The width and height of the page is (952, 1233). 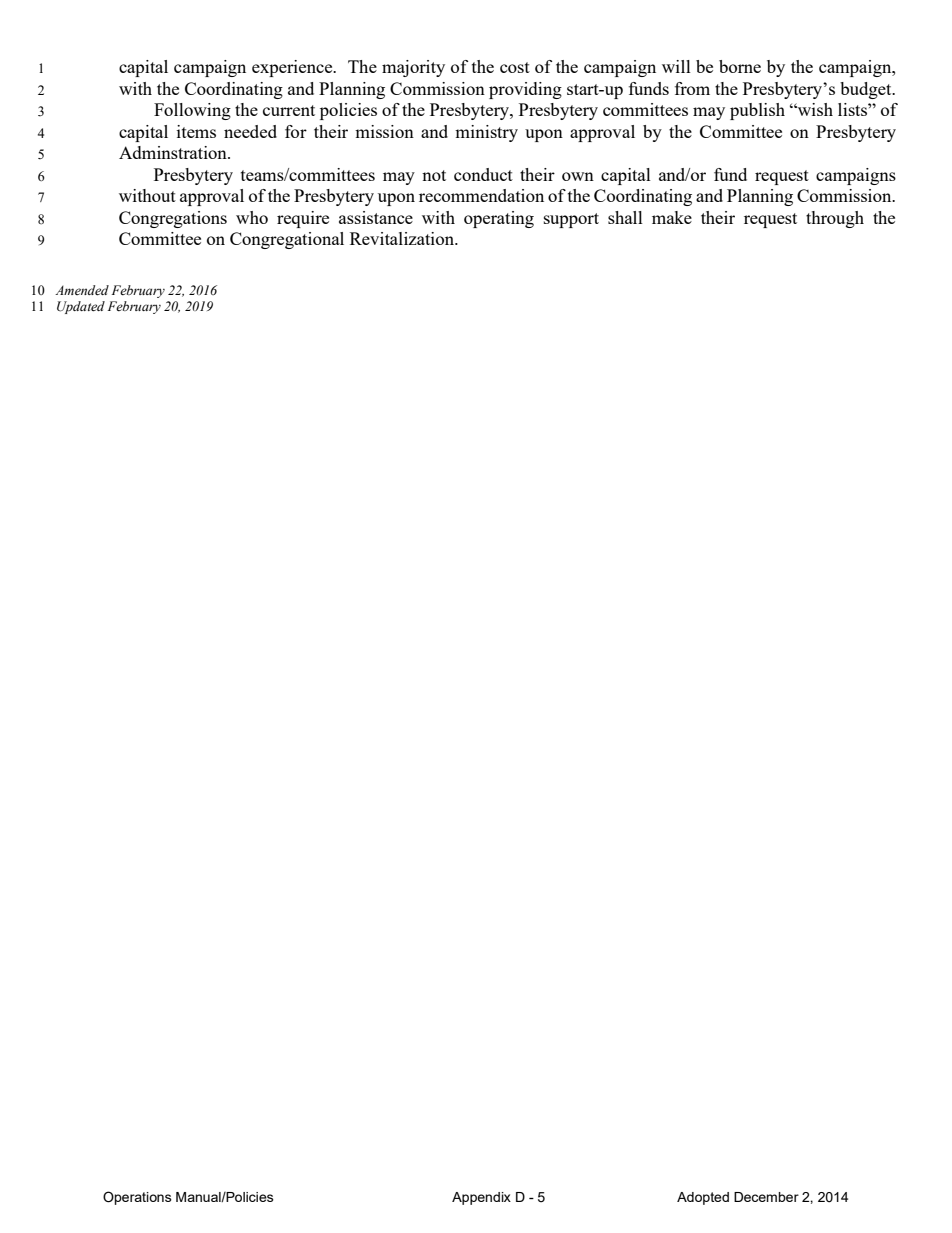 I want to click on Following, so click(x=192, y=111).
